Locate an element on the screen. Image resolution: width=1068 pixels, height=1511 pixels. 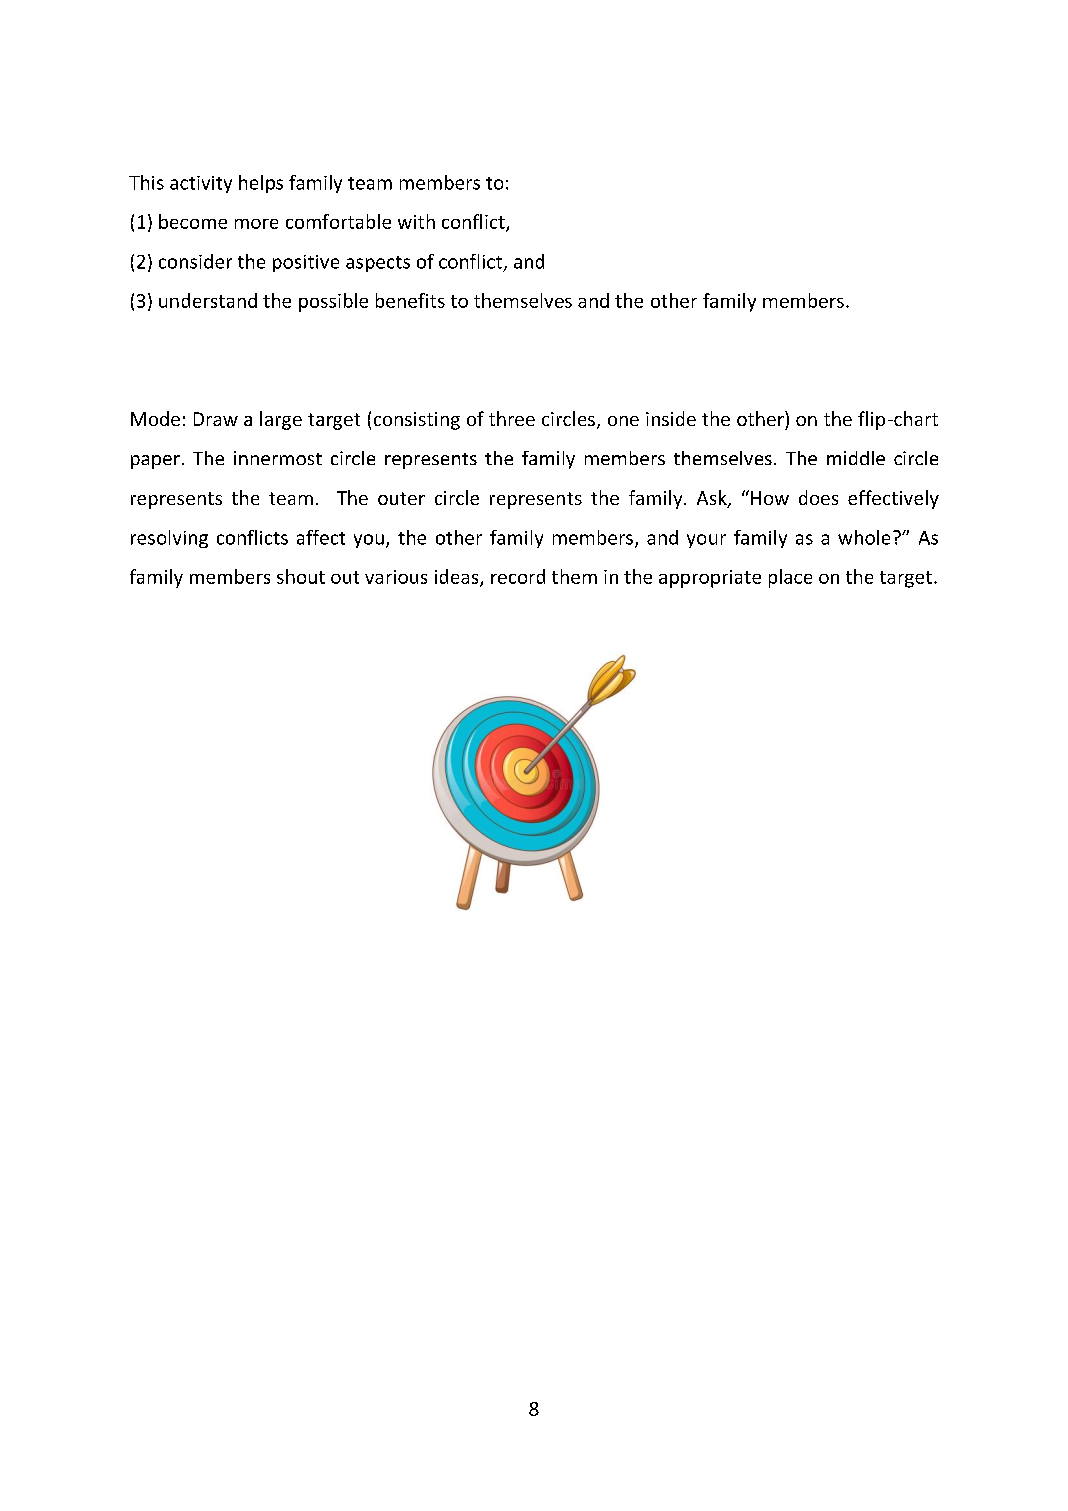
inside is located at coordinates (671, 418).
